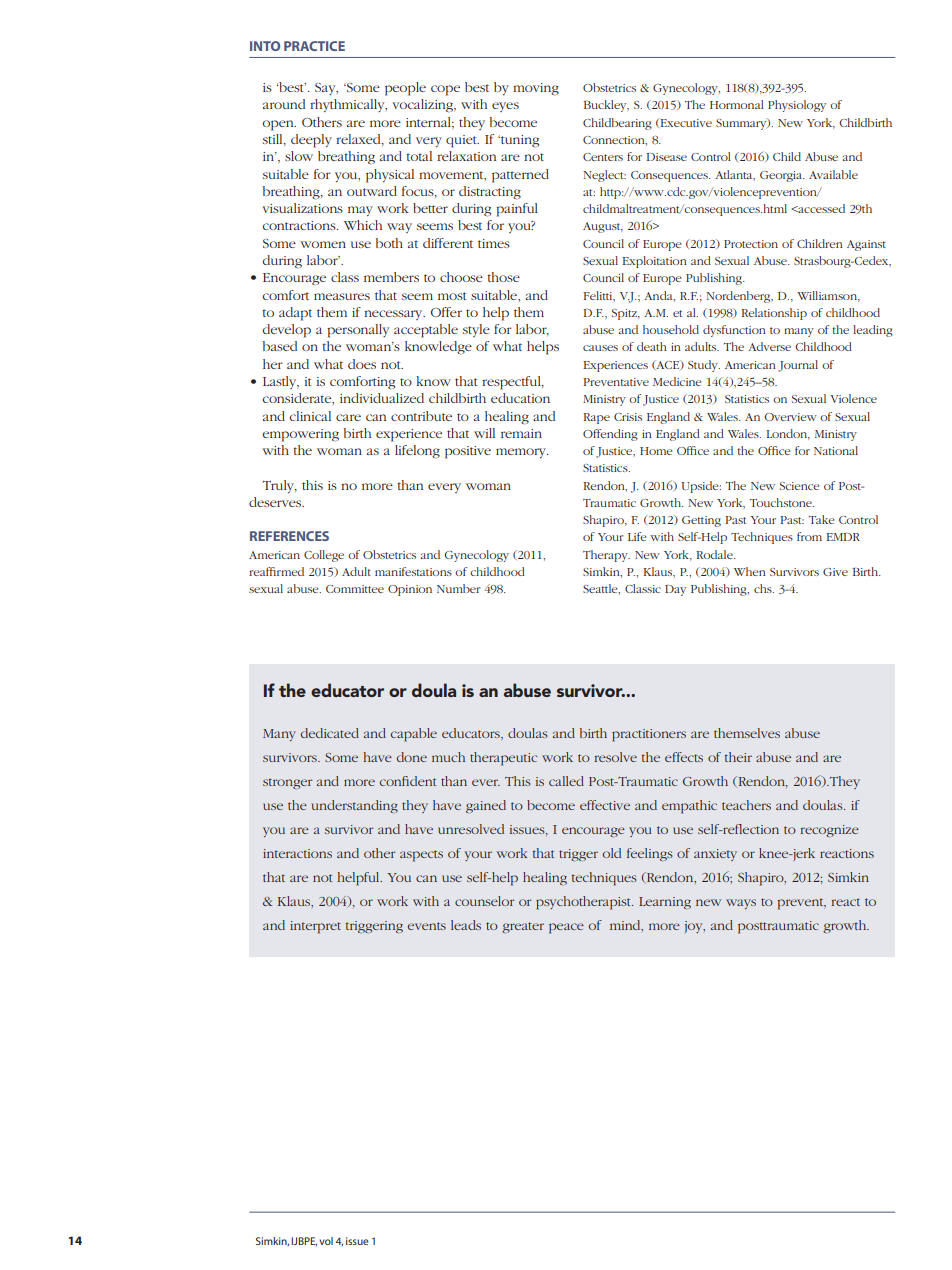 Image resolution: width=952 pixels, height=1270 pixels. Describe the element at coordinates (536, 89) in the image. I see `moving` at that location.
